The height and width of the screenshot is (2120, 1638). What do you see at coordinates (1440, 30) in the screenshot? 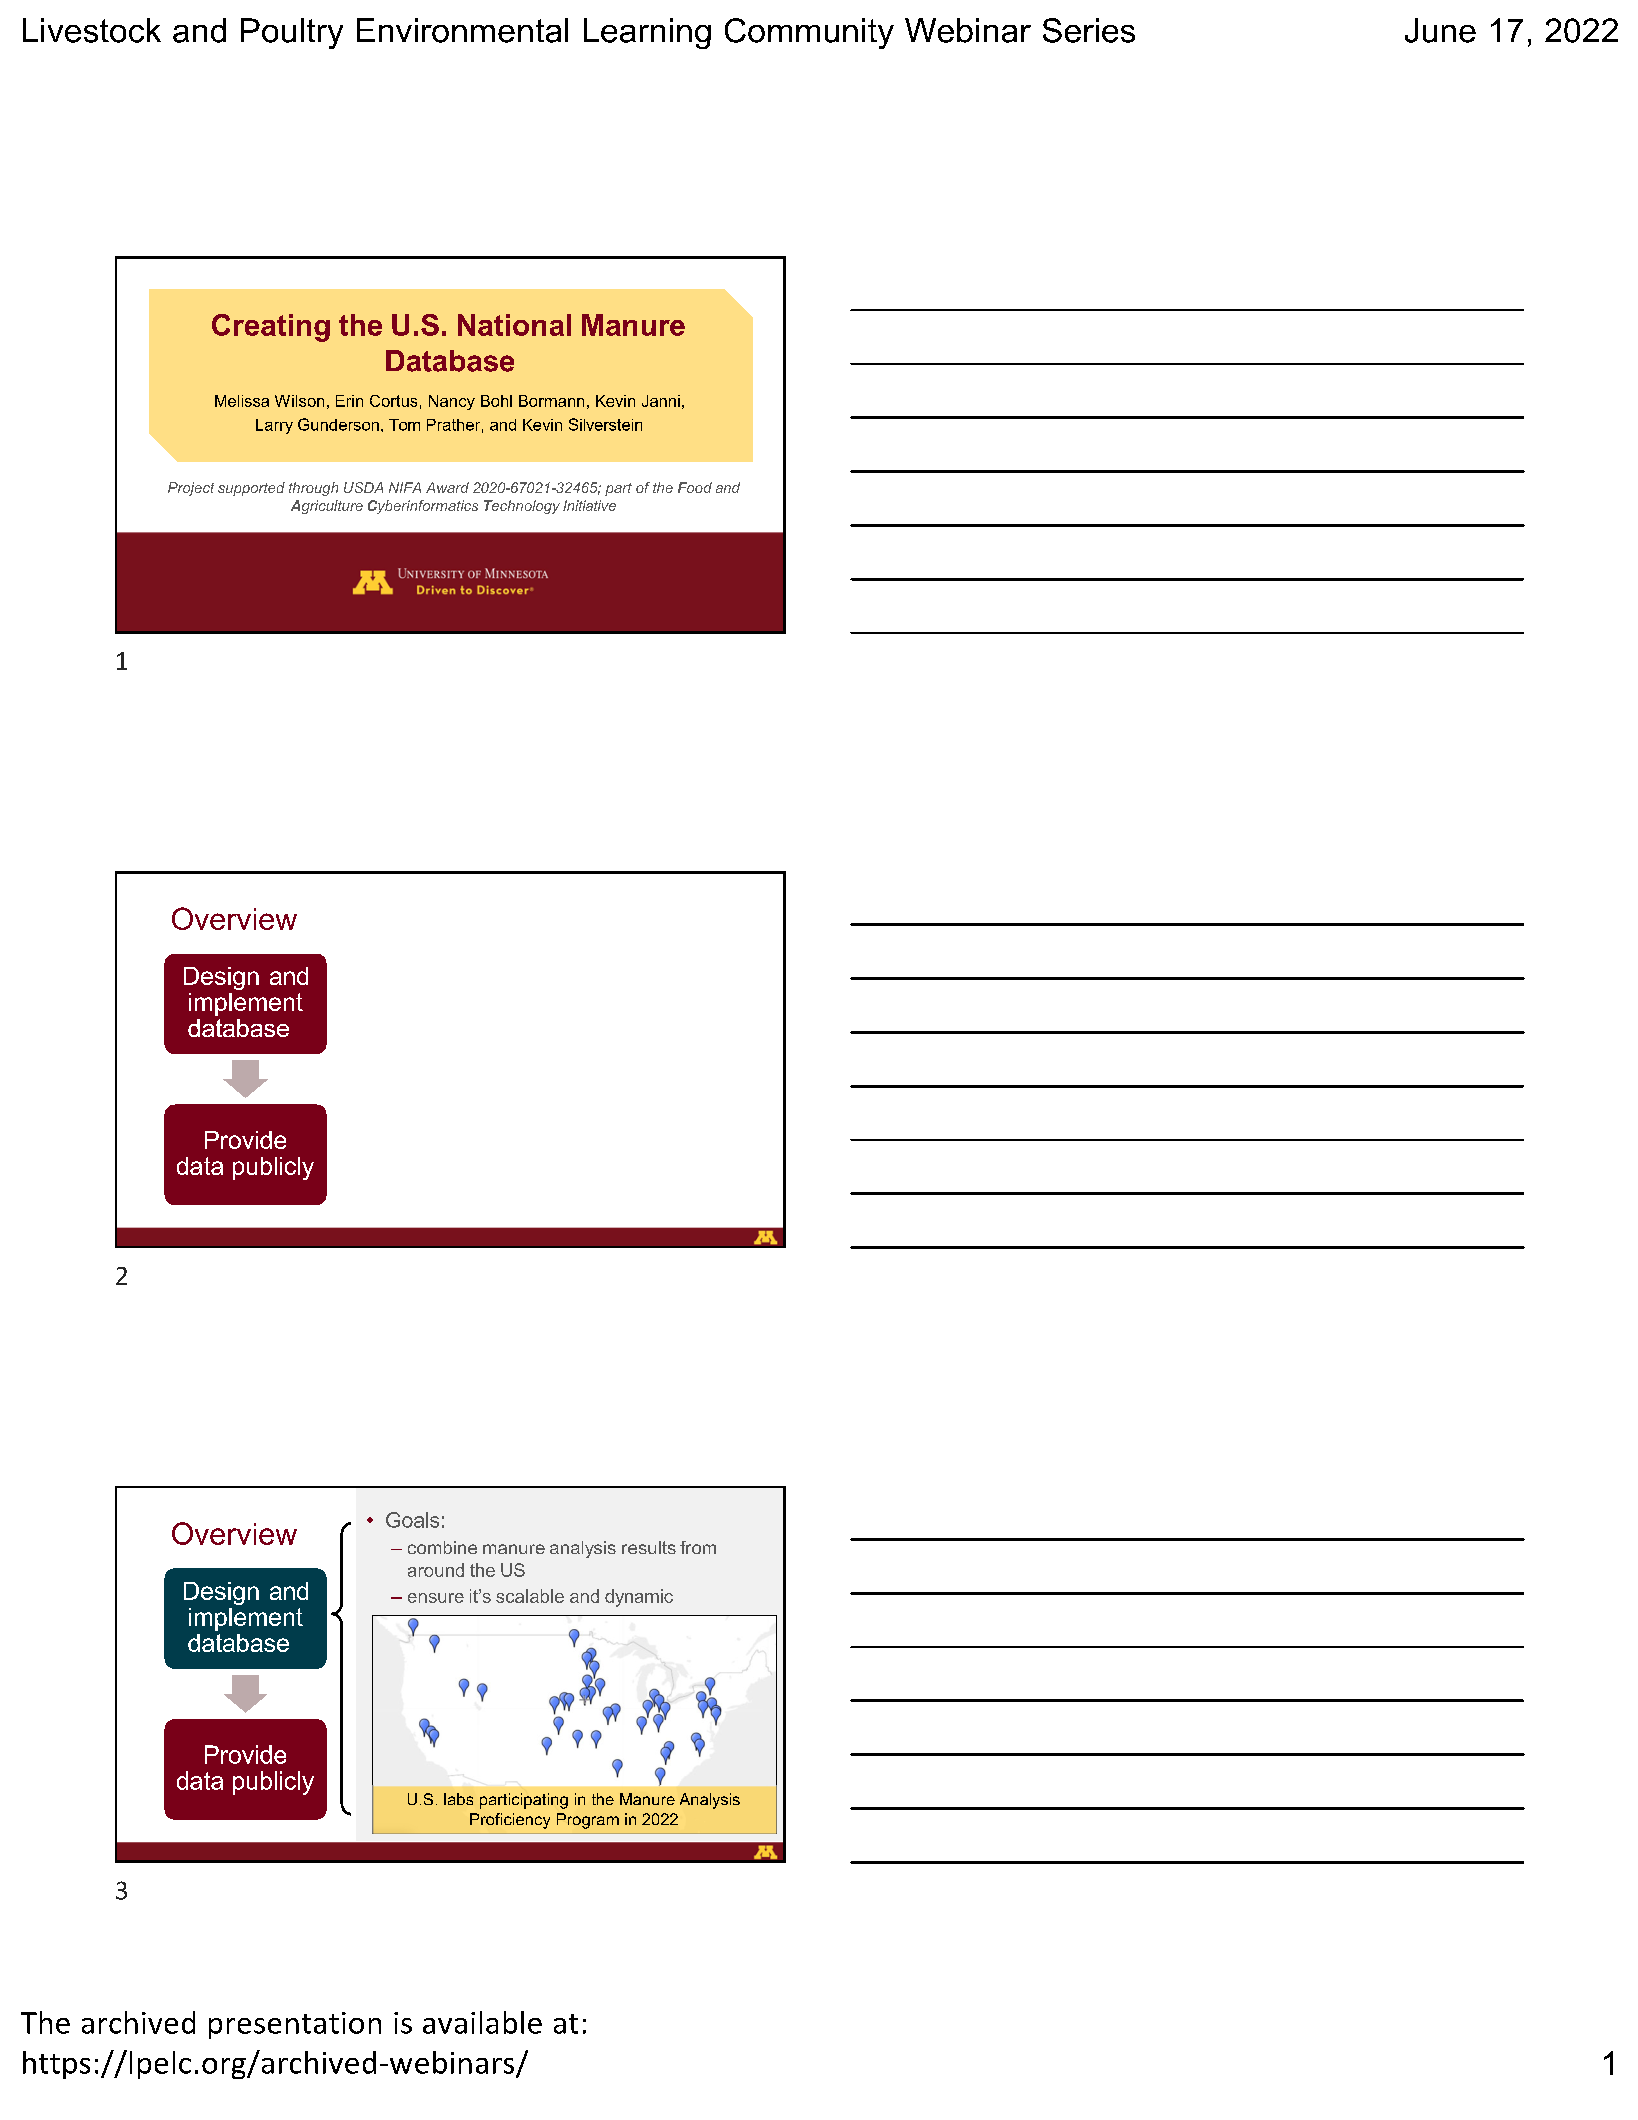
I see `June` at bounding box center [1440, 30].
